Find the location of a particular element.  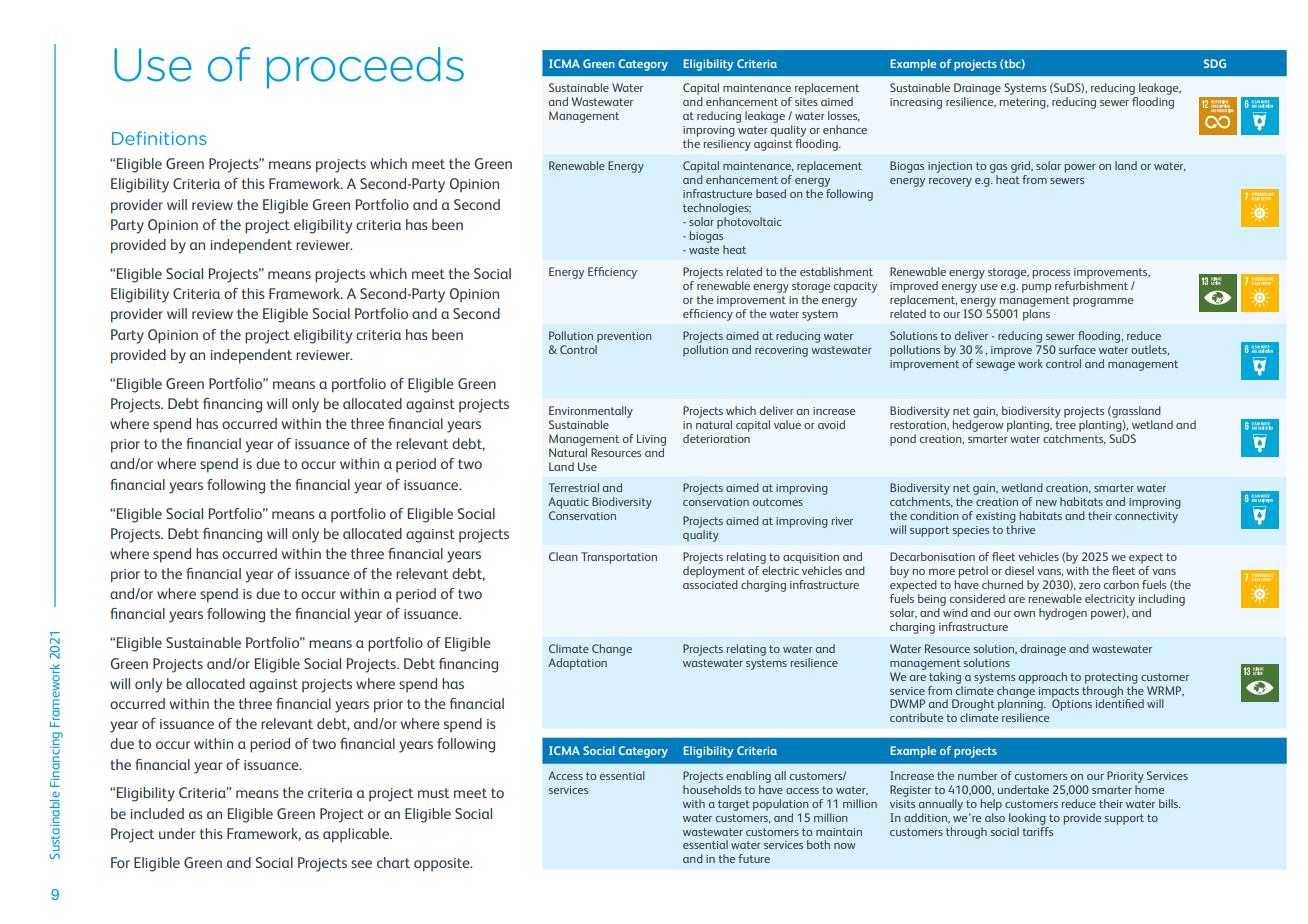

thrive is located at coordinates (1020, 529).
